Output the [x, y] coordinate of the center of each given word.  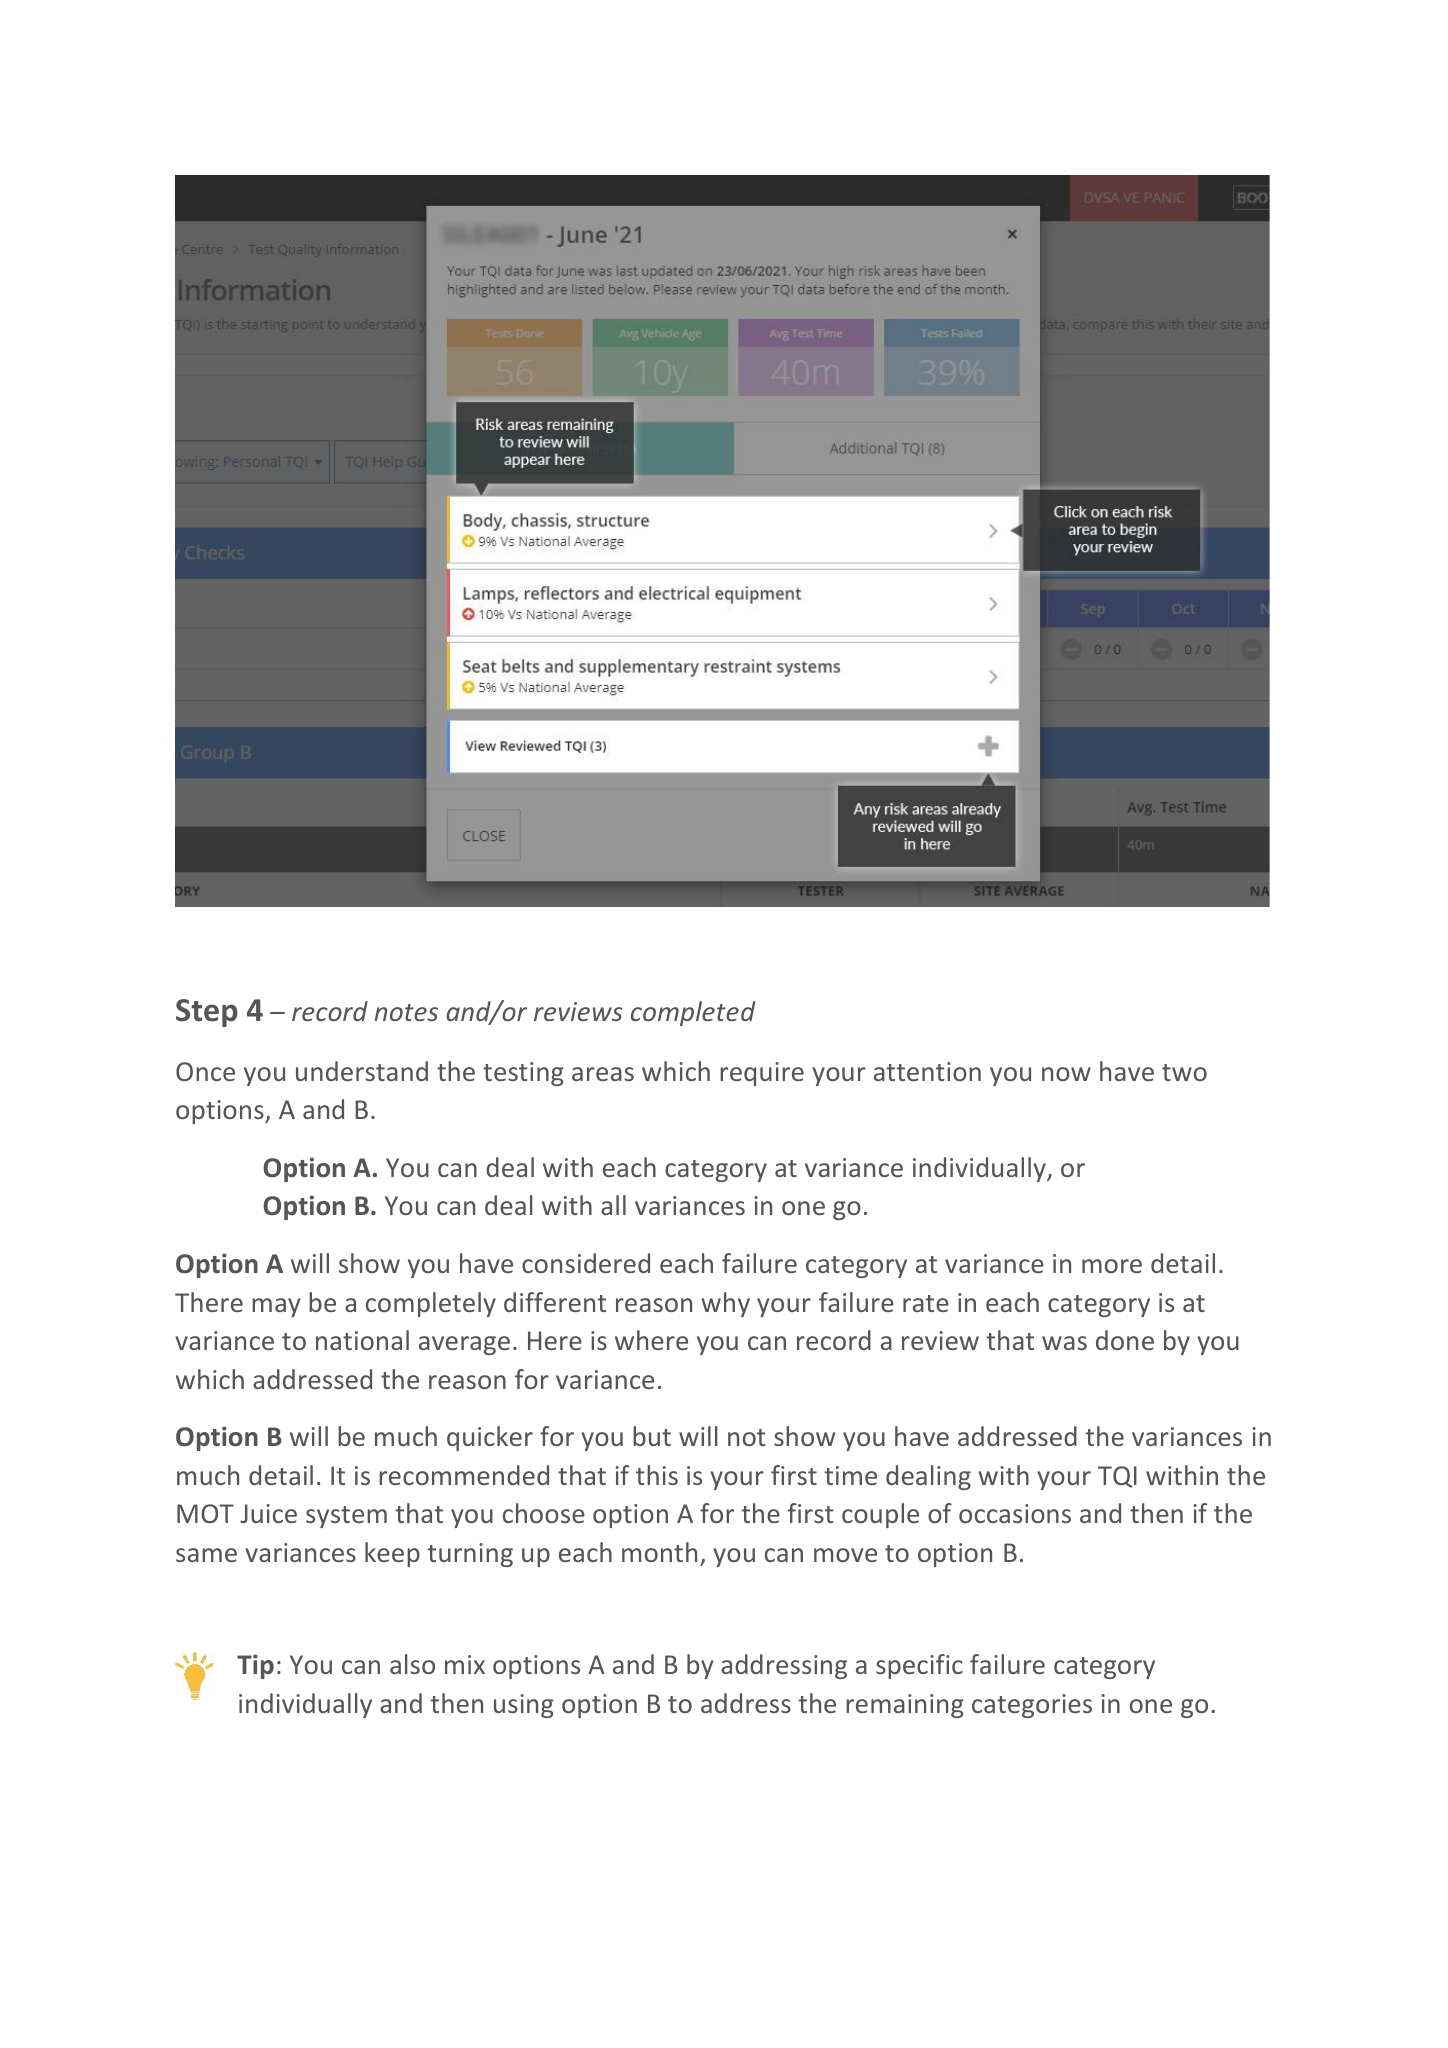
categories [1032, 1706]
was [1064, 1343]
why [725, 1304]
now [1066, 1074]
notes [406, 1012]
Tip [255, 1666]
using [524, 1706]
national [362, 1340]
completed [693, 1013]
